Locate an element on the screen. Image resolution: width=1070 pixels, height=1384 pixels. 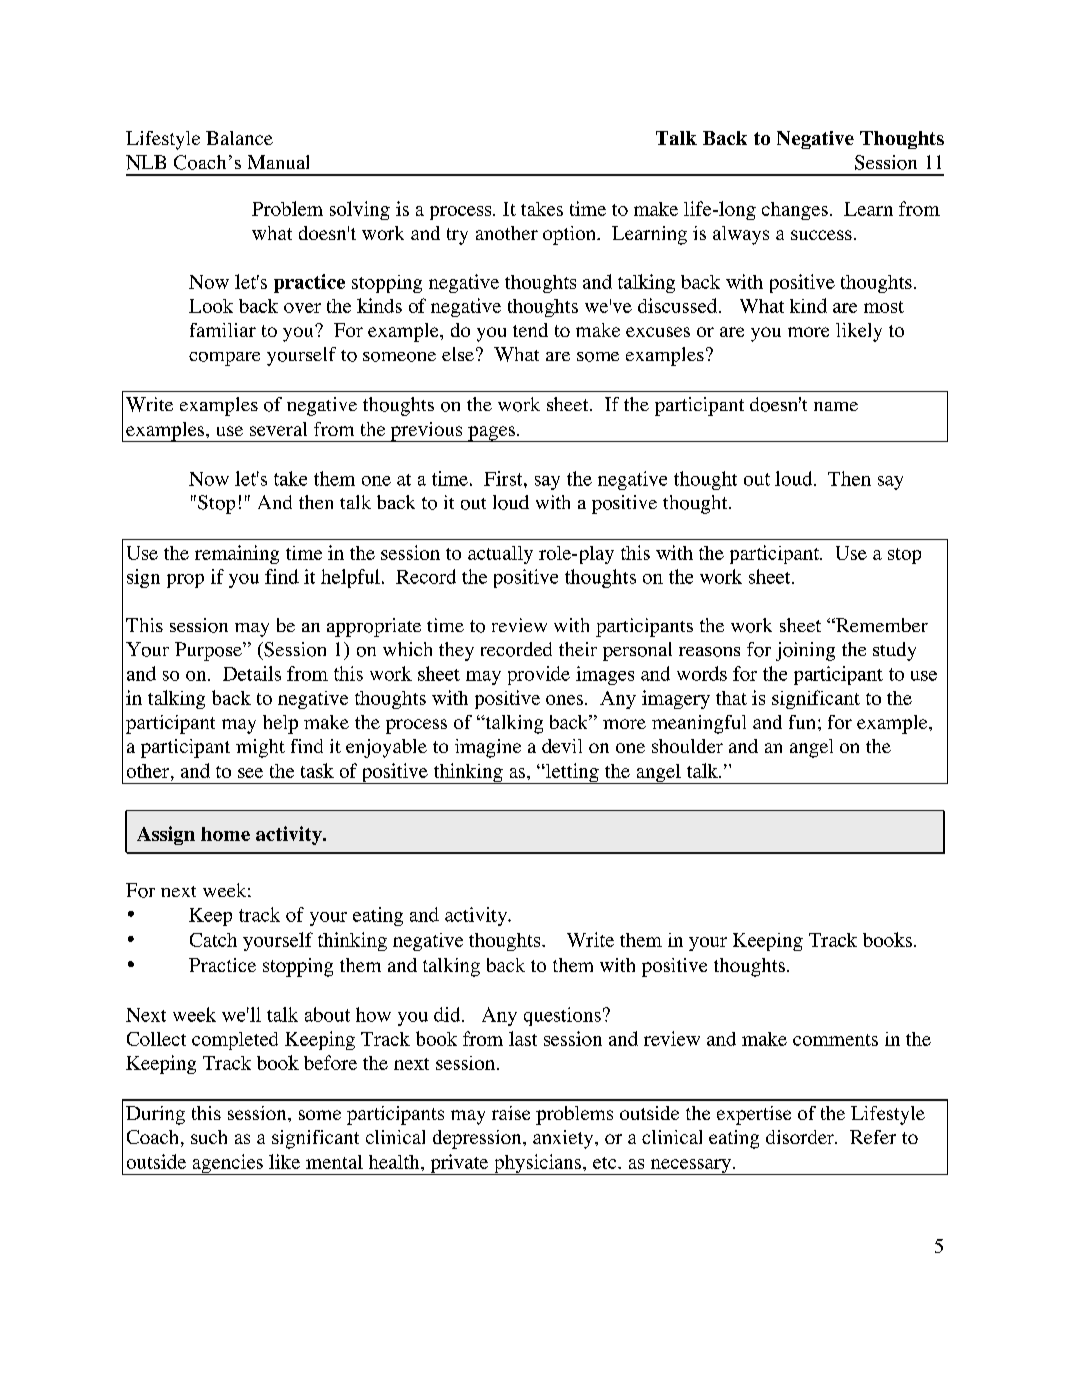
Purpose is located at coordinates (209, 651).
